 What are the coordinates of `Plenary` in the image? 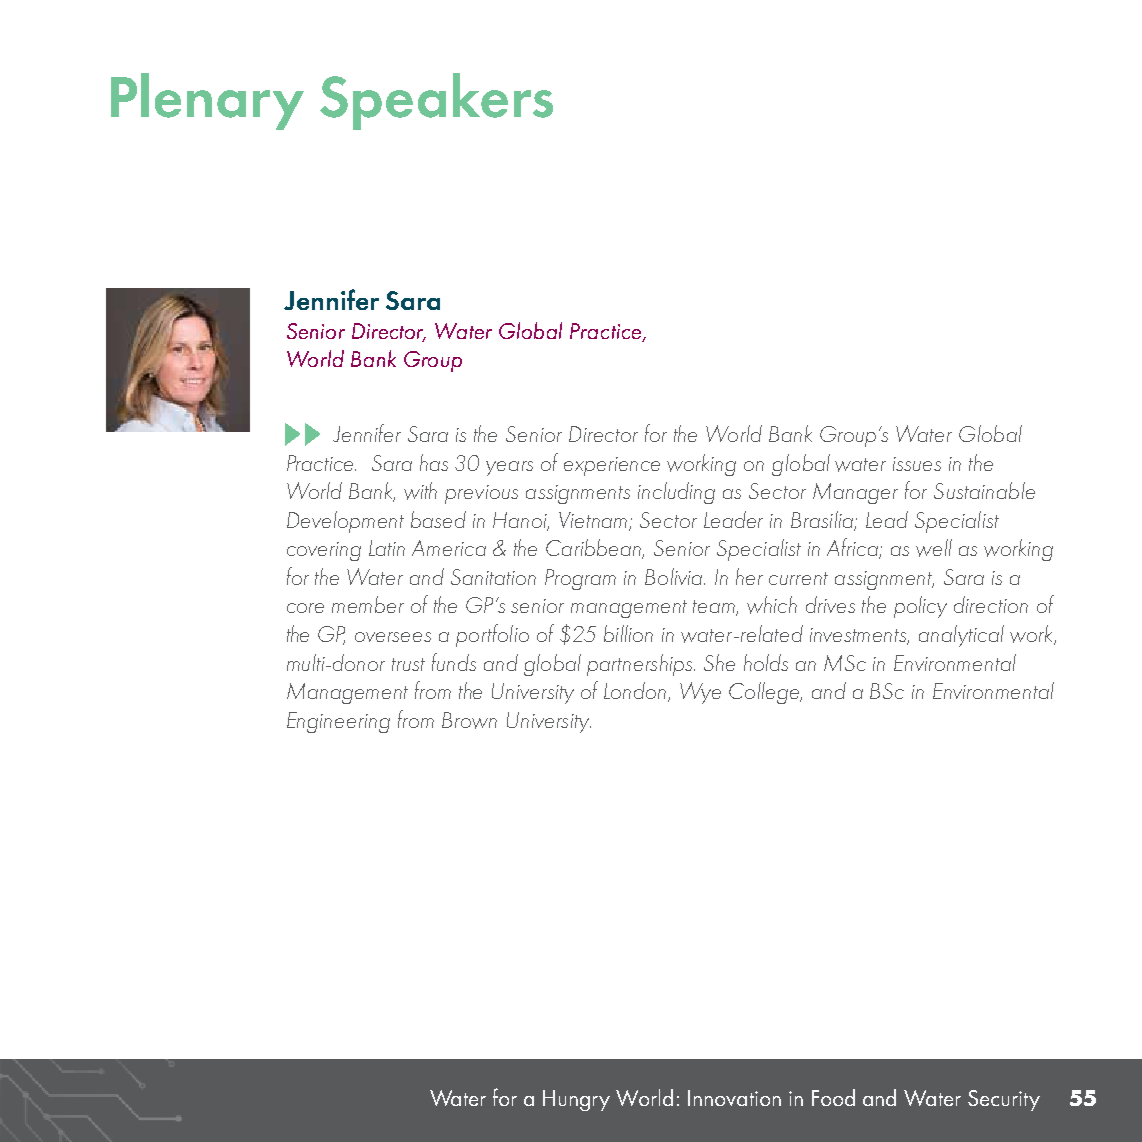 It's located at (207, 101).
